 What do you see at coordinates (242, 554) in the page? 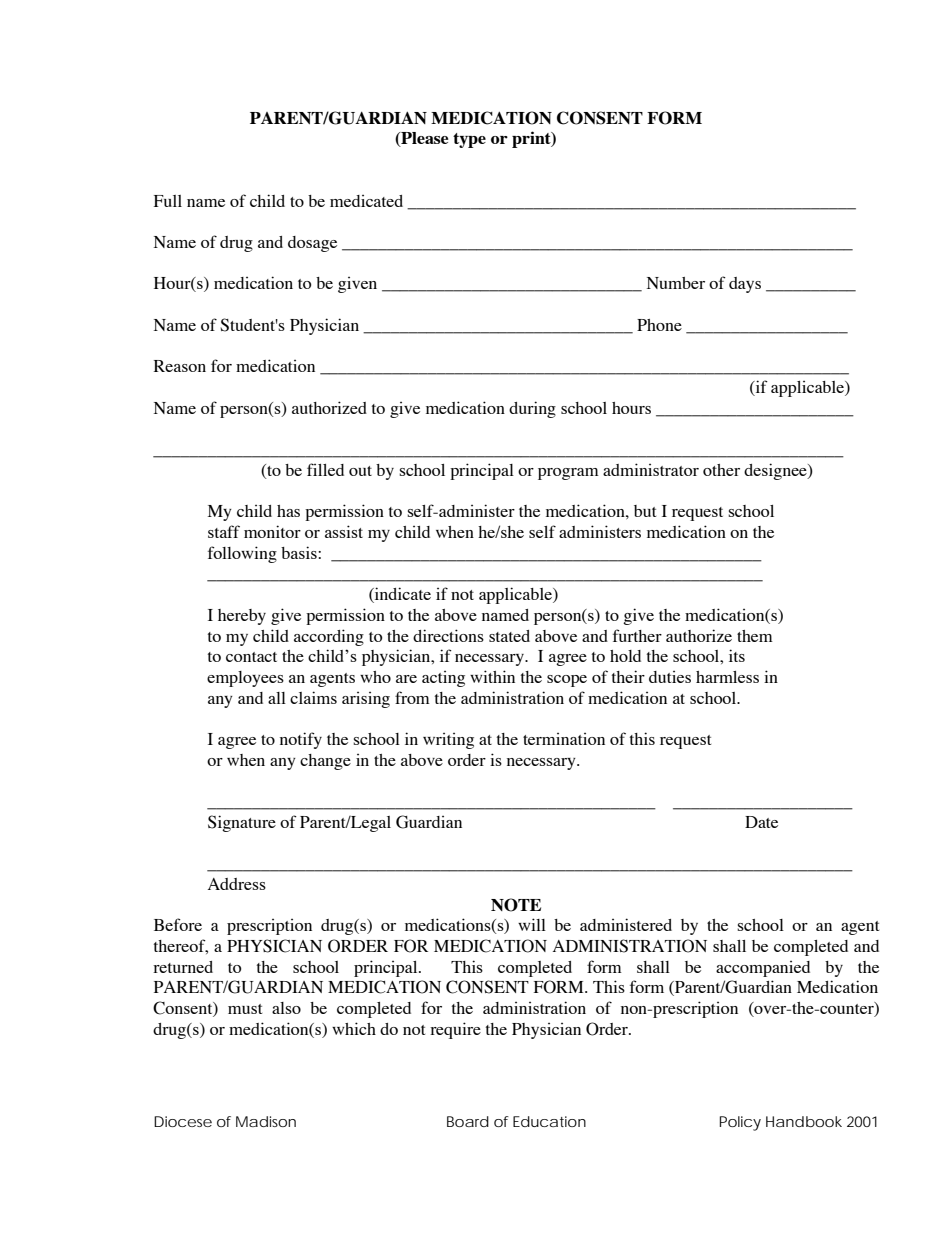
I see `following` at bounding box center [242, 554].
